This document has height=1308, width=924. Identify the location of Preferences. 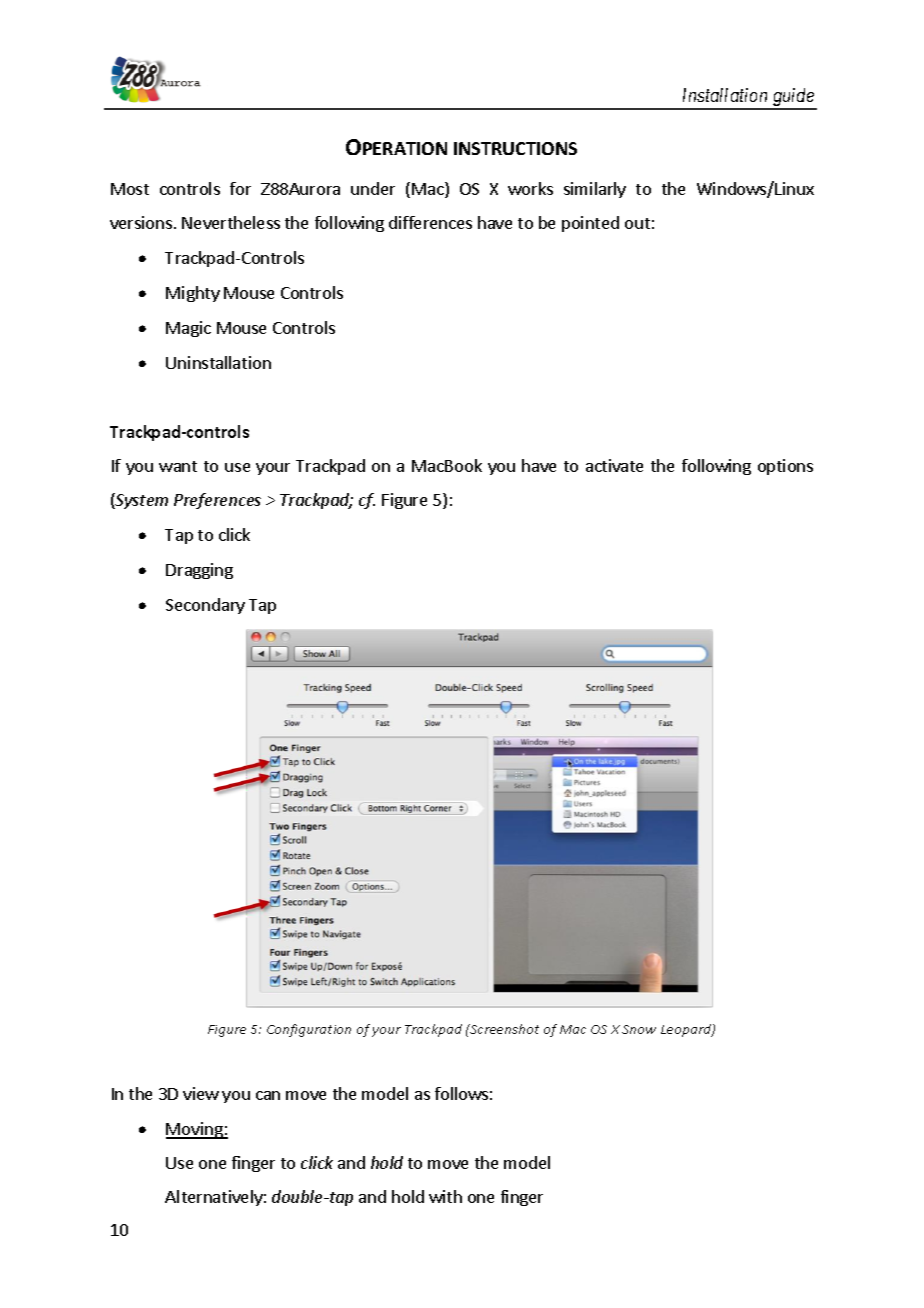
(217, 501).
